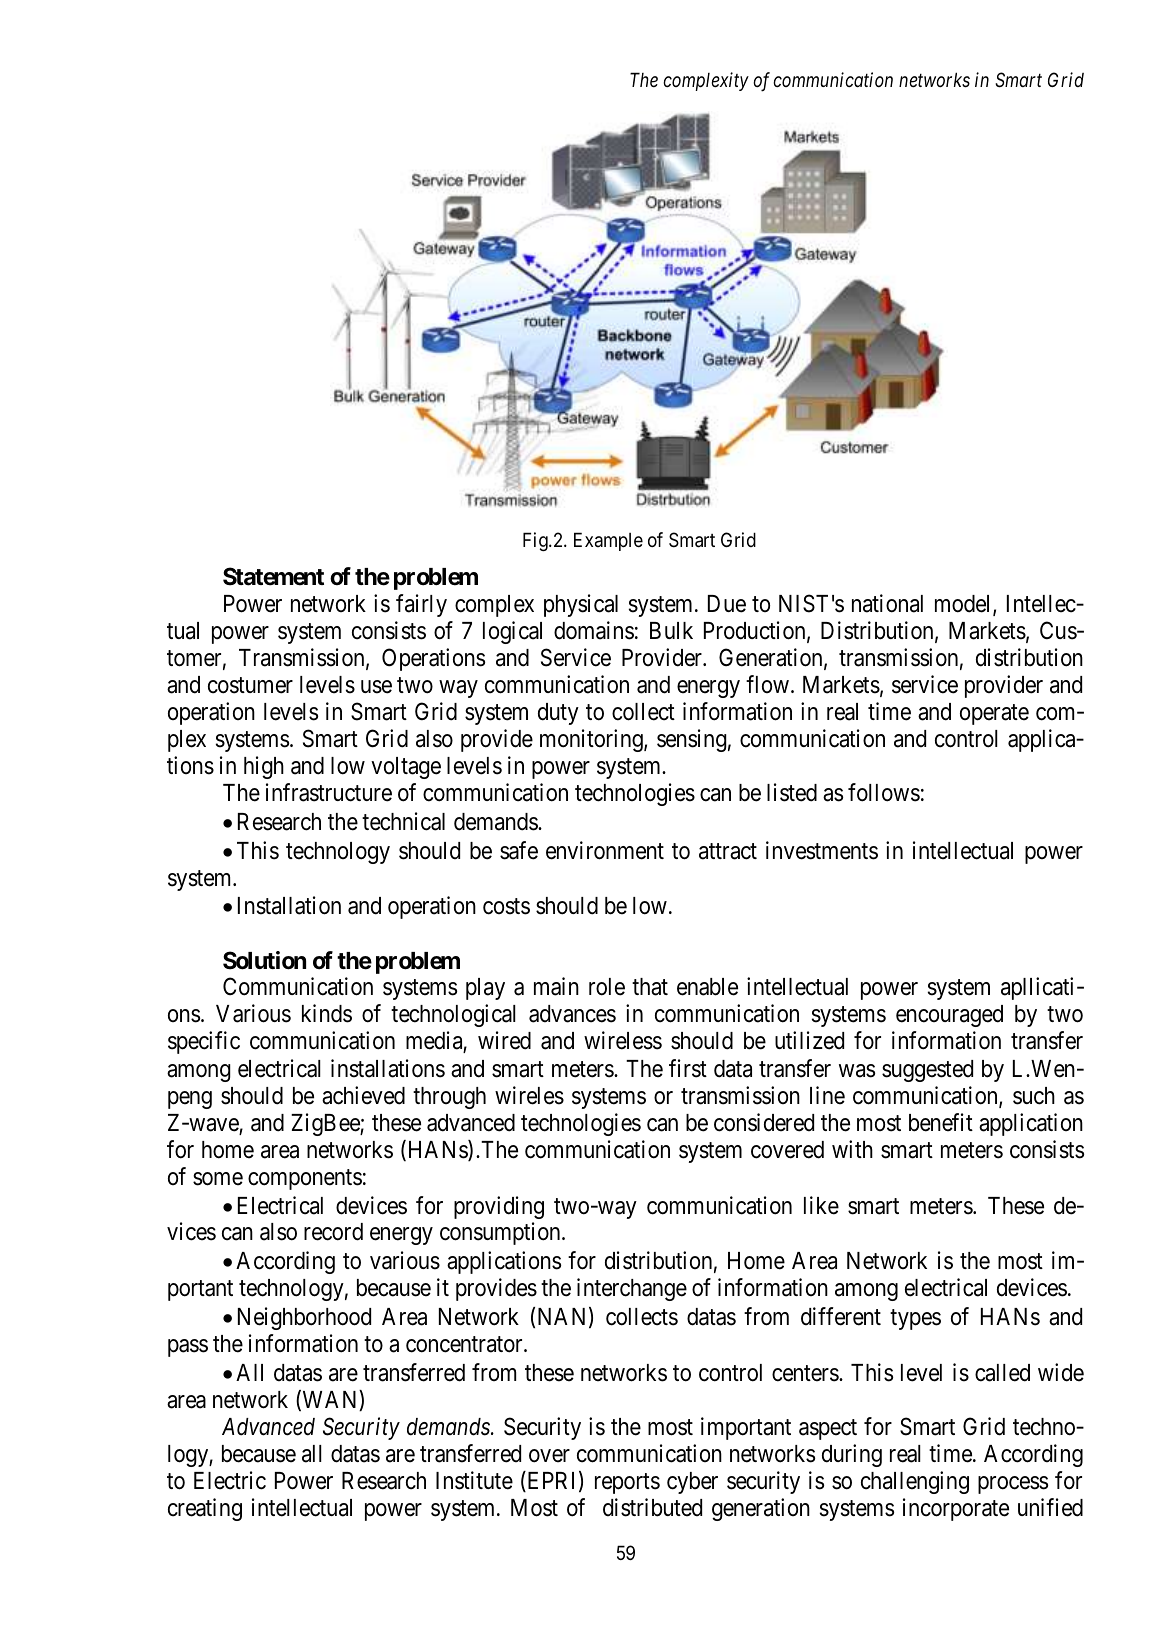 The height and width of the document is (1650, 1167). What do you see at coordinates (305, 1179) in the document?
I see `components` at bounding box center [305, 1179].
